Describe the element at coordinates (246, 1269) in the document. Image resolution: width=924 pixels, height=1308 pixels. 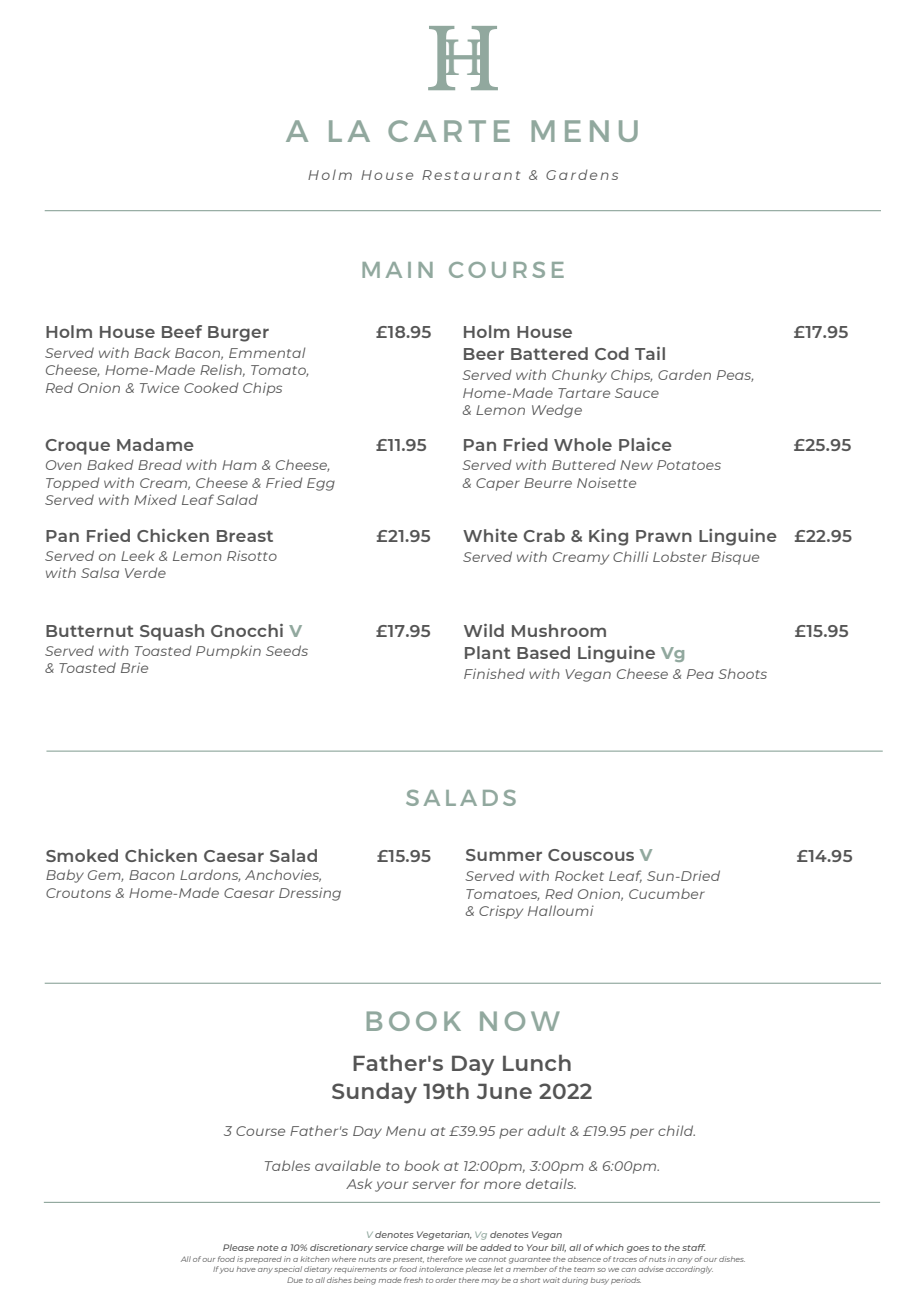
I see `have` at that location.
